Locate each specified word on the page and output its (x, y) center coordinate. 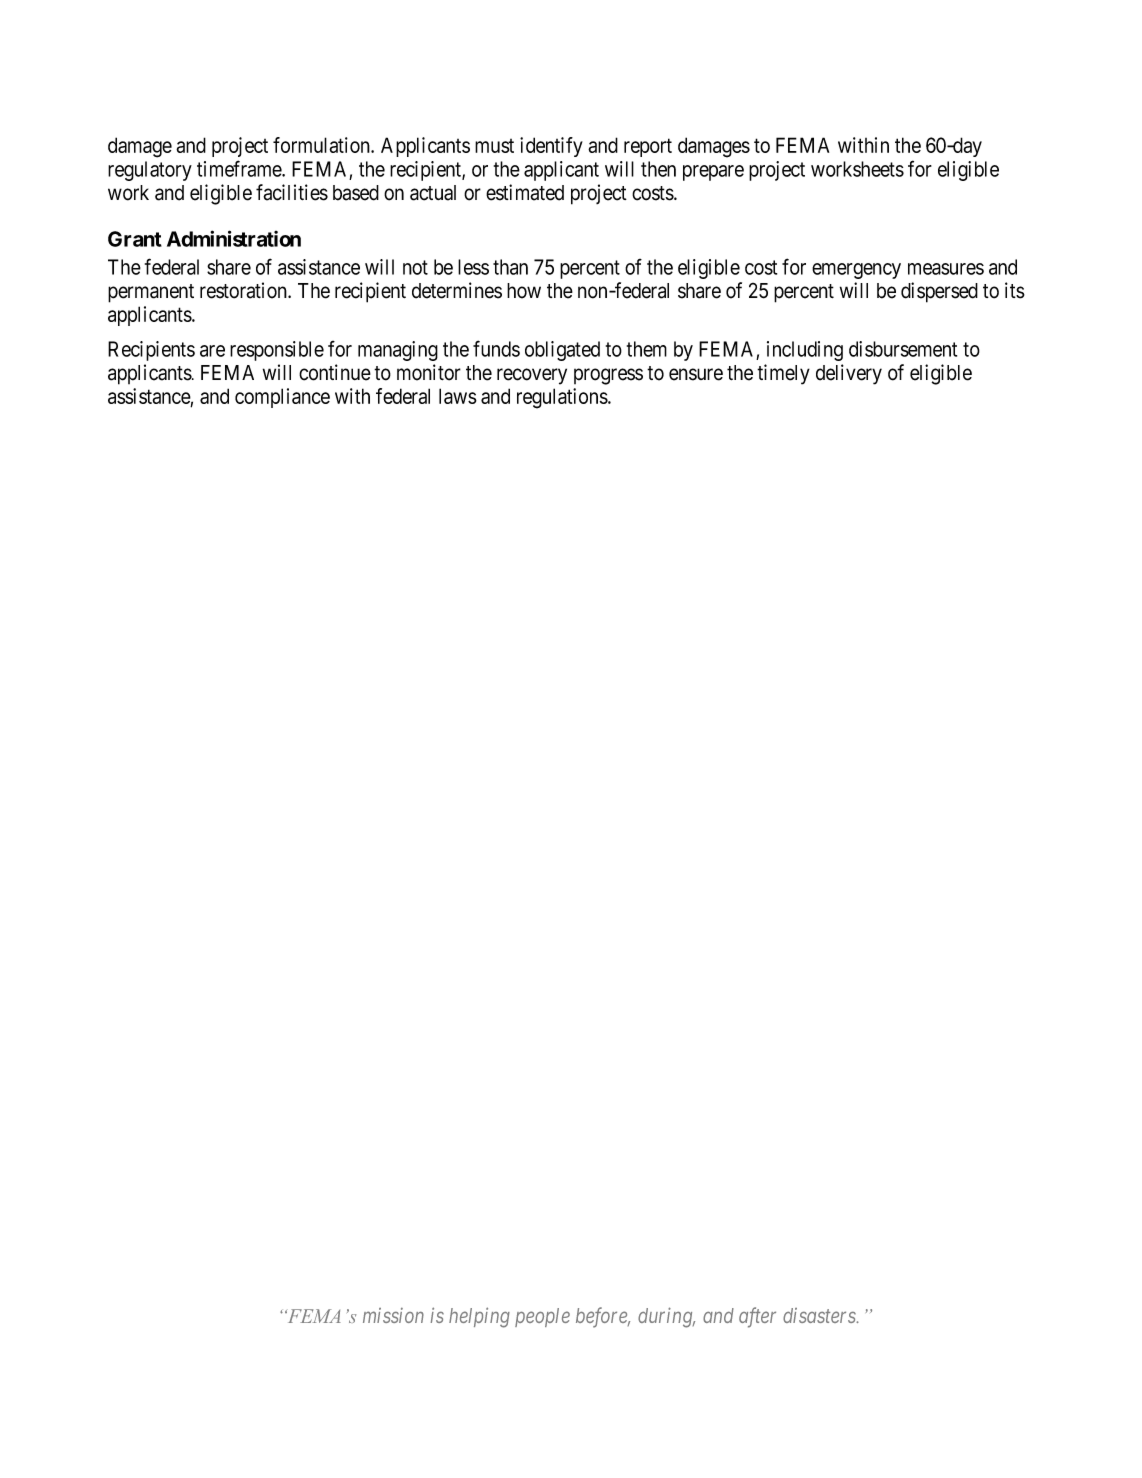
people (542, 1317)
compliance (282, 398)
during (666, 1317)
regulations (562, 398)
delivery (849, 374)
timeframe (240, 168)
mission (393, 1315)
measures (946, 269)
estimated (525, 192)
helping (479, 1317)
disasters (820, 1315)
